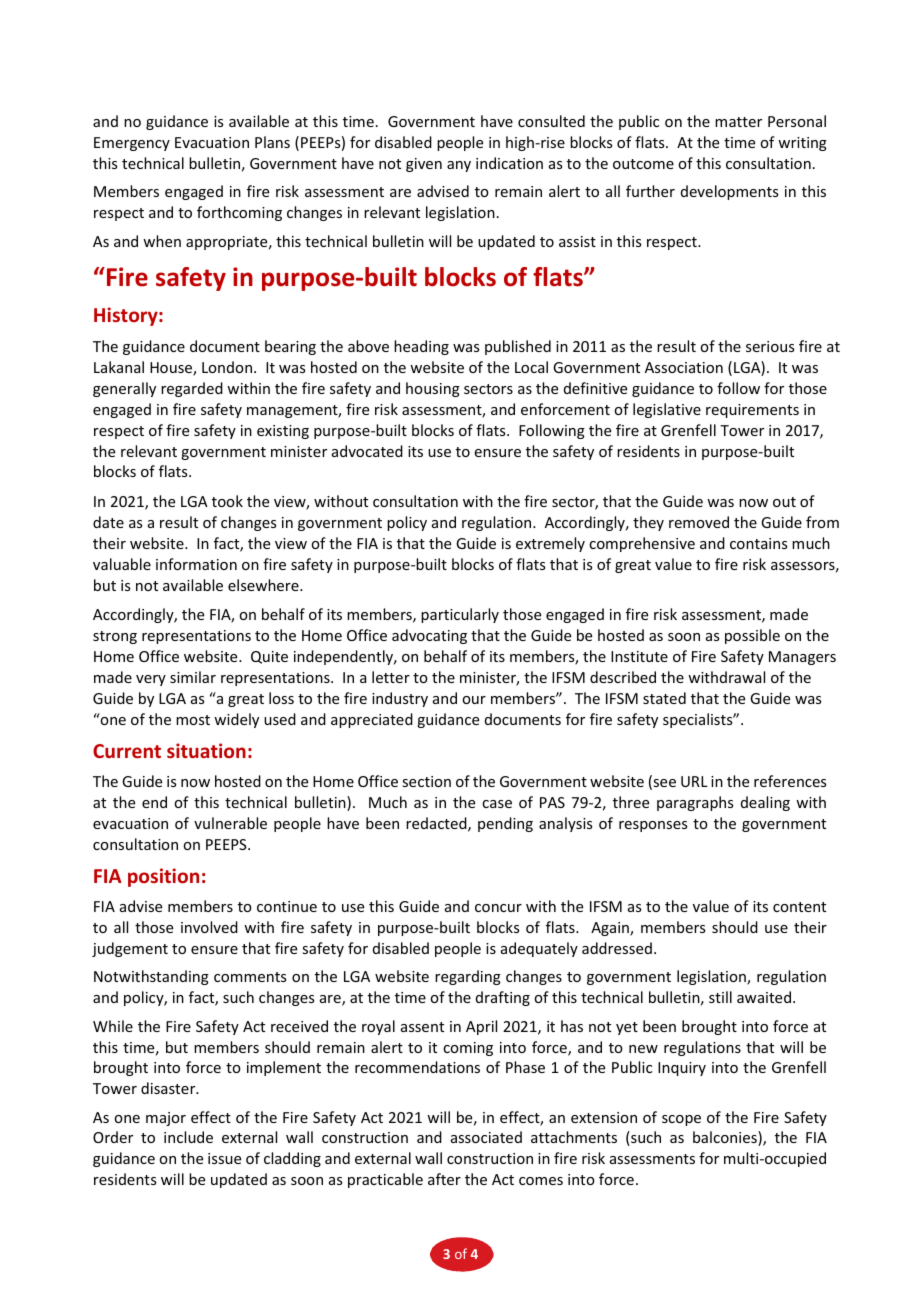  Describe the element at coordinates (188, 1137) in the page. I see `include` at that location.
